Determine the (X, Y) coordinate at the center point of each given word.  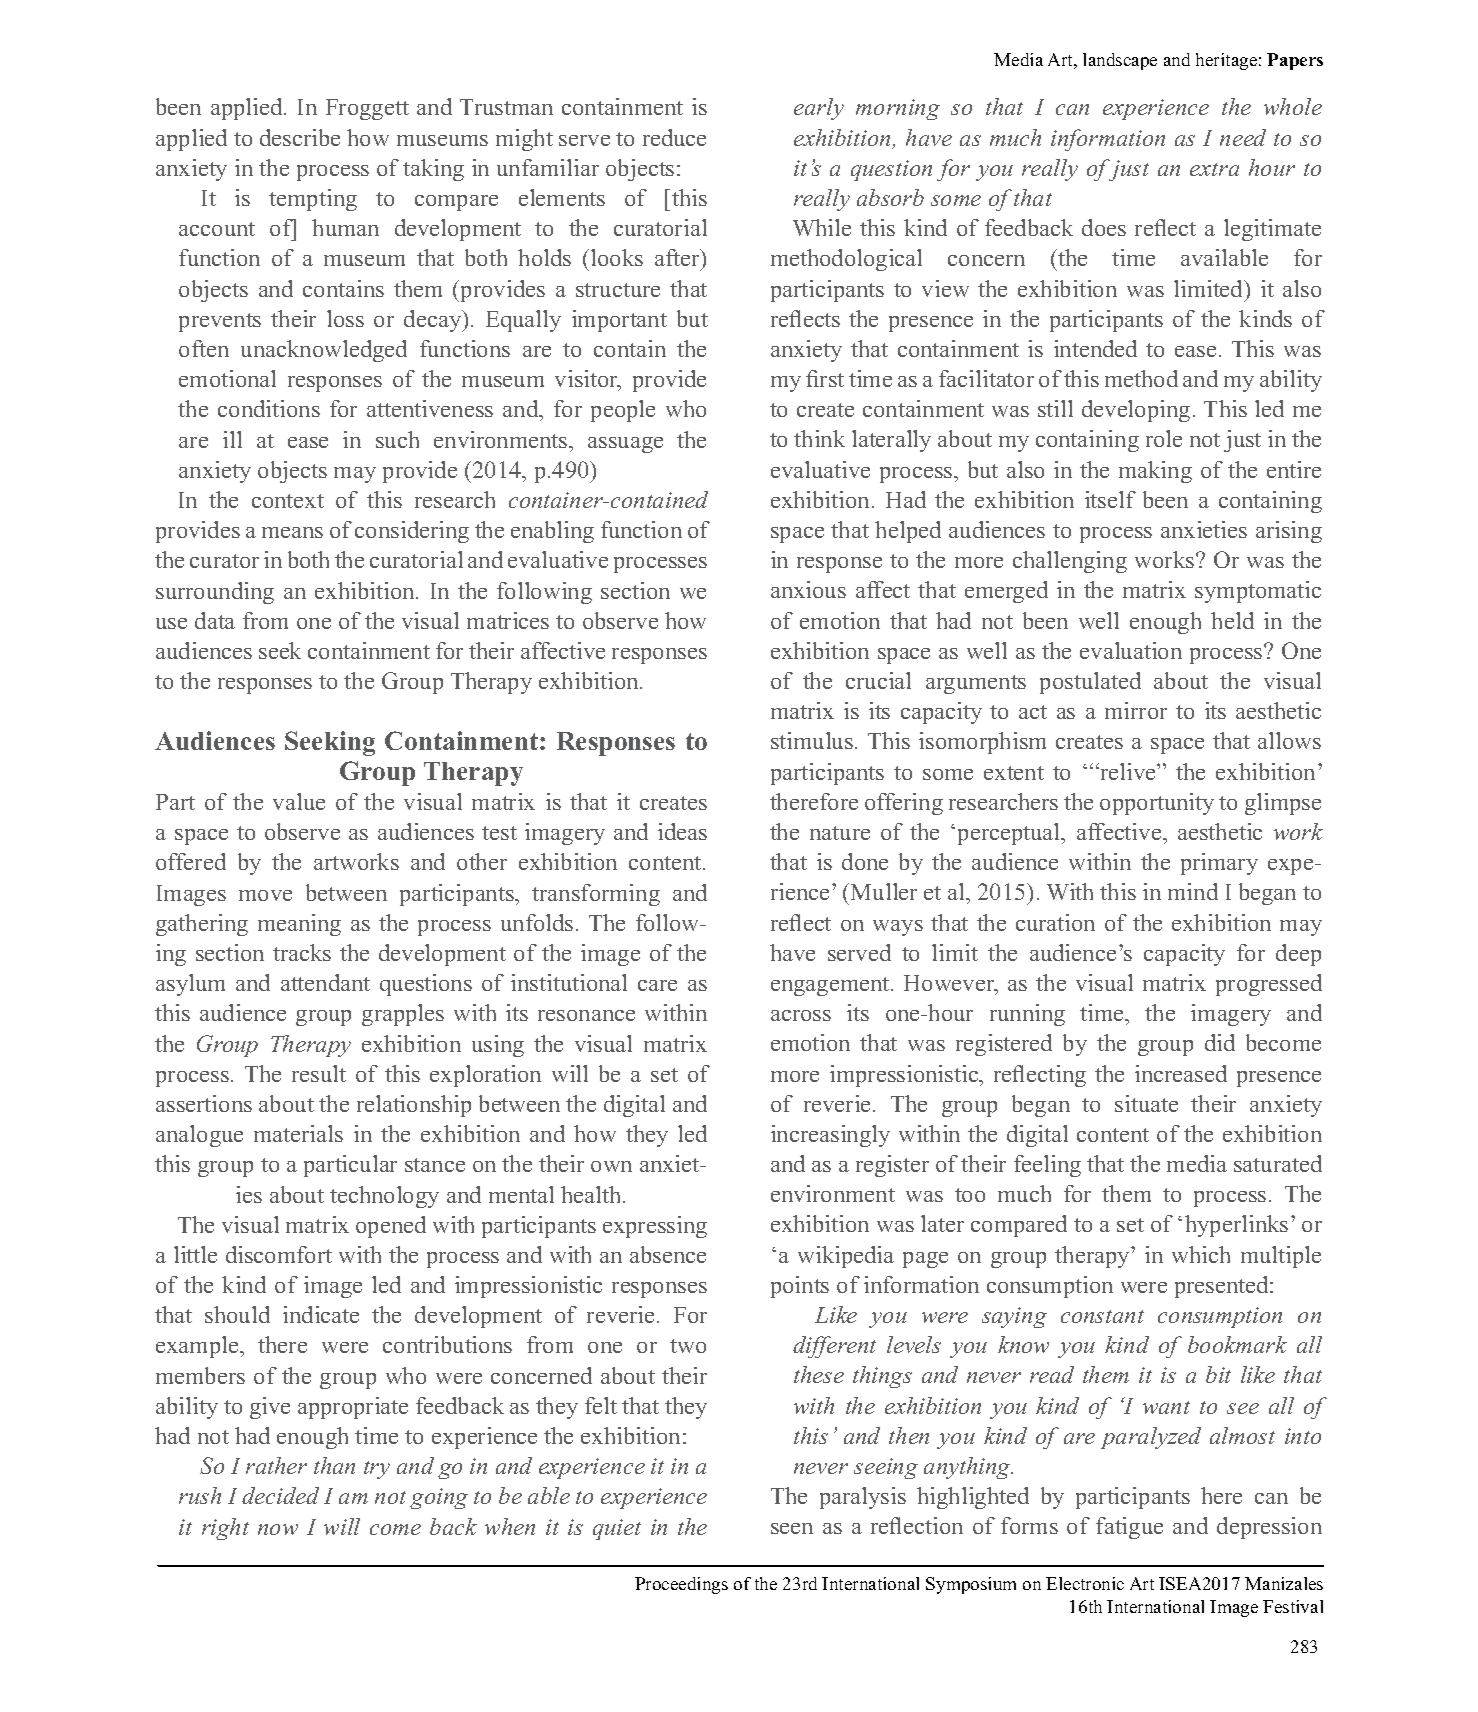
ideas (682, 831)
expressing (655, 1227)
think (819, 438)
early (819, 109)
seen (792, 1528)
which (1201, 1254)
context (288, 501)
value (299, 801)
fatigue (1129, 1528)
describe (300, 137)
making (1155, 472)
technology (384, 1197)
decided (280, 1495)
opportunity (1157, 804)
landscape (1120, 61)
